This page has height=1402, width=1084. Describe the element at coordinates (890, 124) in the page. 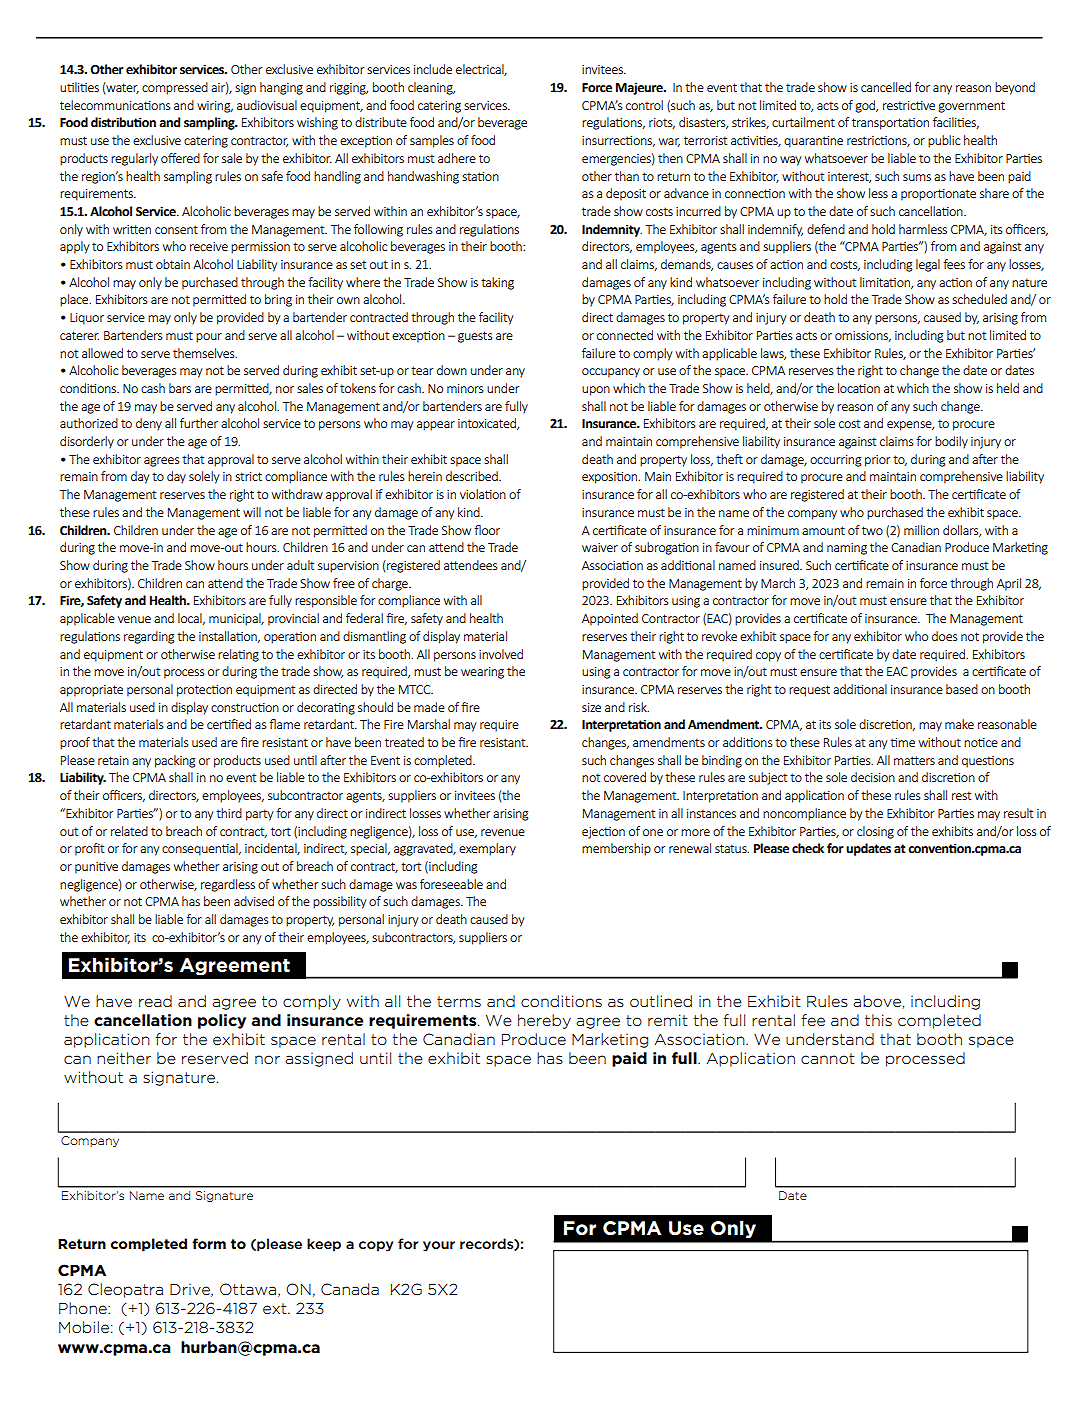

I see `transportation` at that location.
